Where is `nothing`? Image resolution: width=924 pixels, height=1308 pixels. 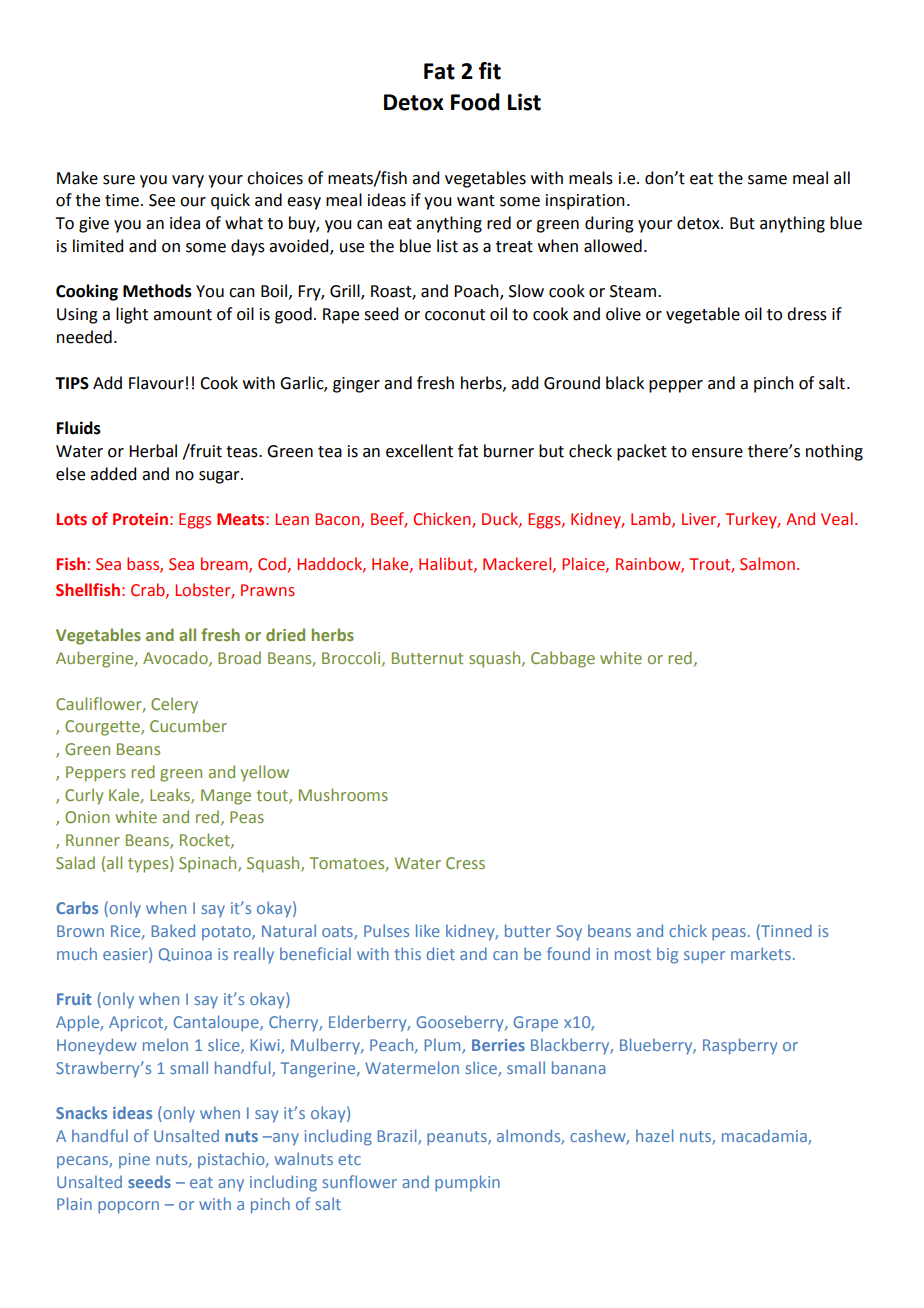 nothing is located at coordinates (834, 452).
